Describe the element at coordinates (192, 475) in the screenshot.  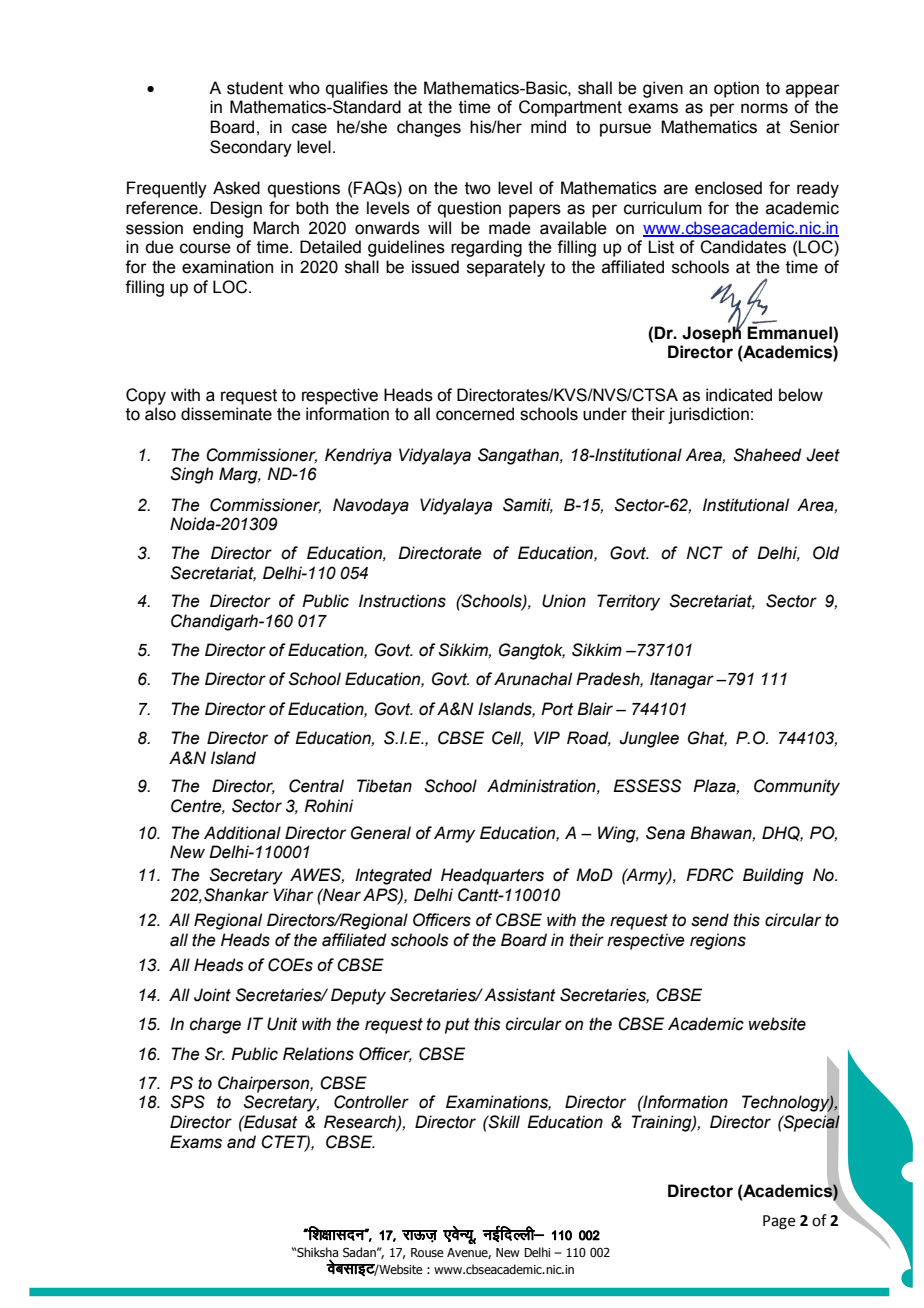
I see `Singh` at that location.
